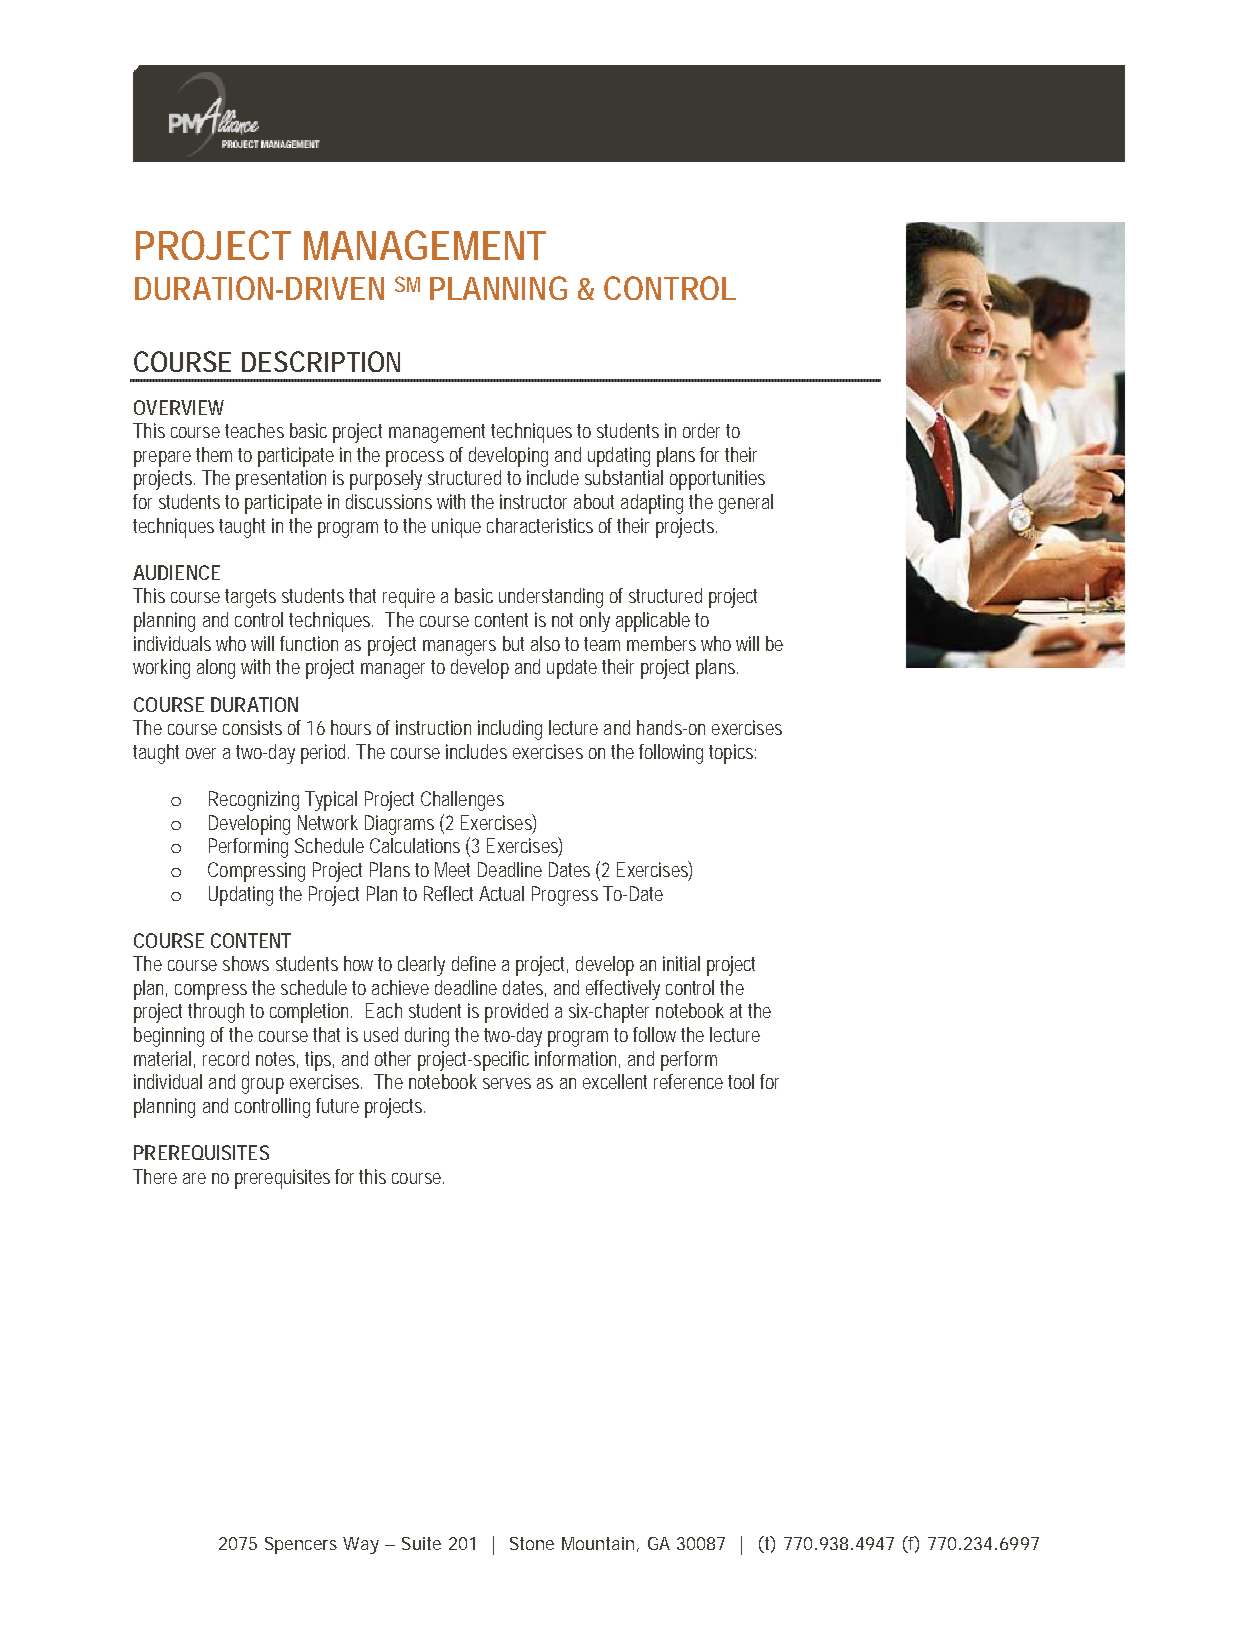  I want to click on process, so click(415, 459).
